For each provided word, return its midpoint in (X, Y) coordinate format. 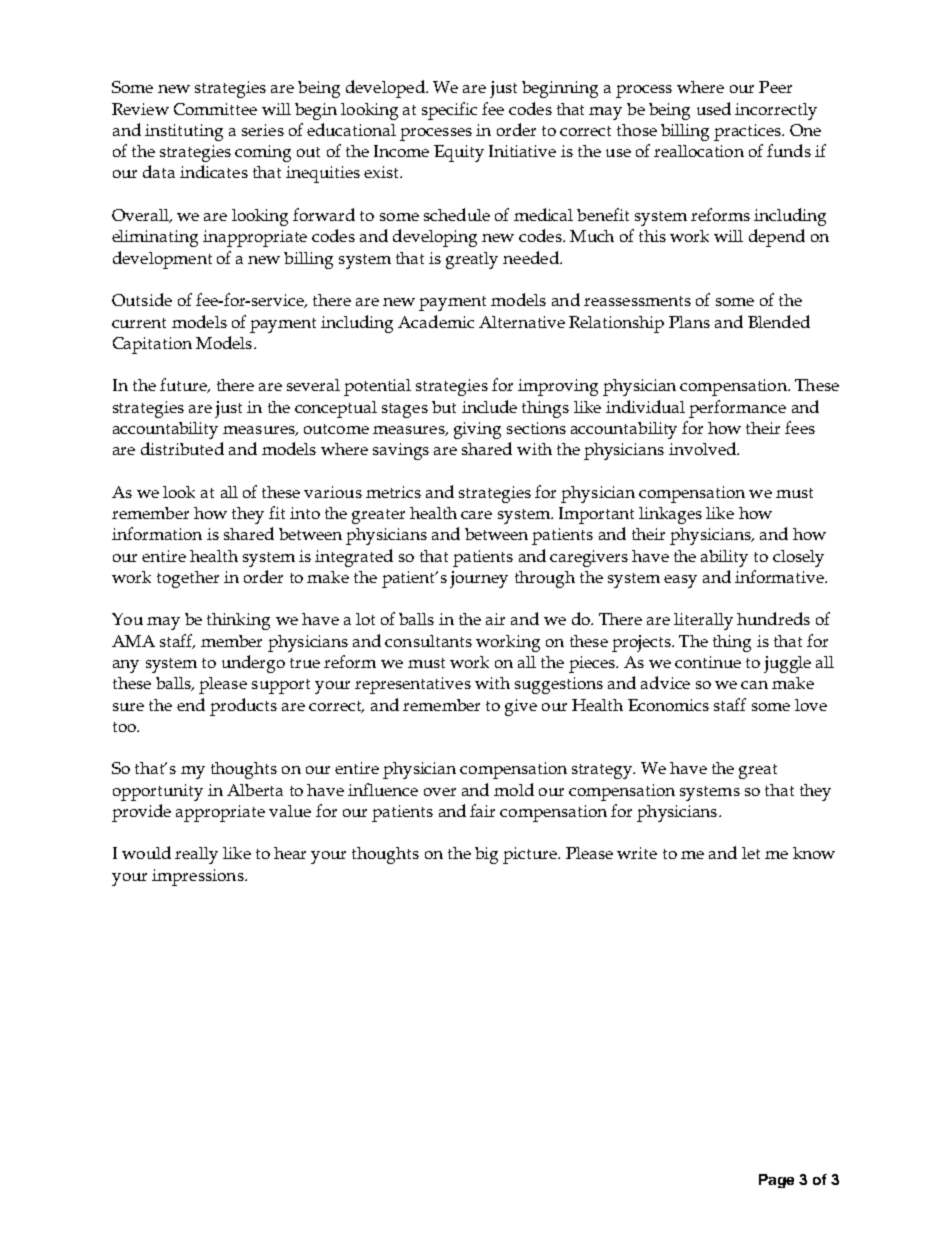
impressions (199, 877)
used (714, 108)
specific (449, 111)
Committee (215, 109)
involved (703, 448)
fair (482, 810)
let (751, 853)
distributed (182, 448)
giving (477, 430)
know (814, 853)
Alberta (255, 790)
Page (776, 1181)
